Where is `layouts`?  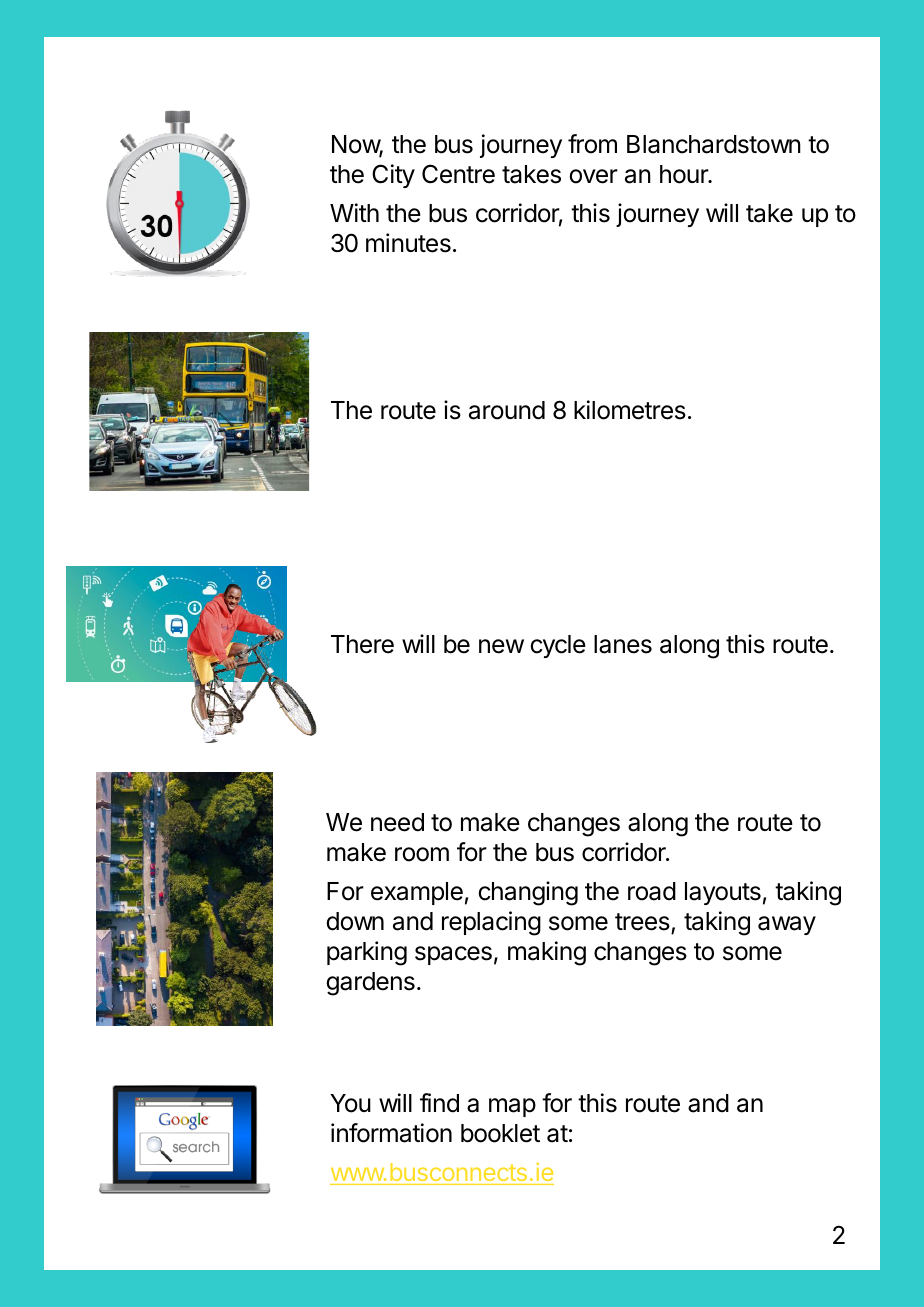 layouts is located at coordinates (723, 893).
